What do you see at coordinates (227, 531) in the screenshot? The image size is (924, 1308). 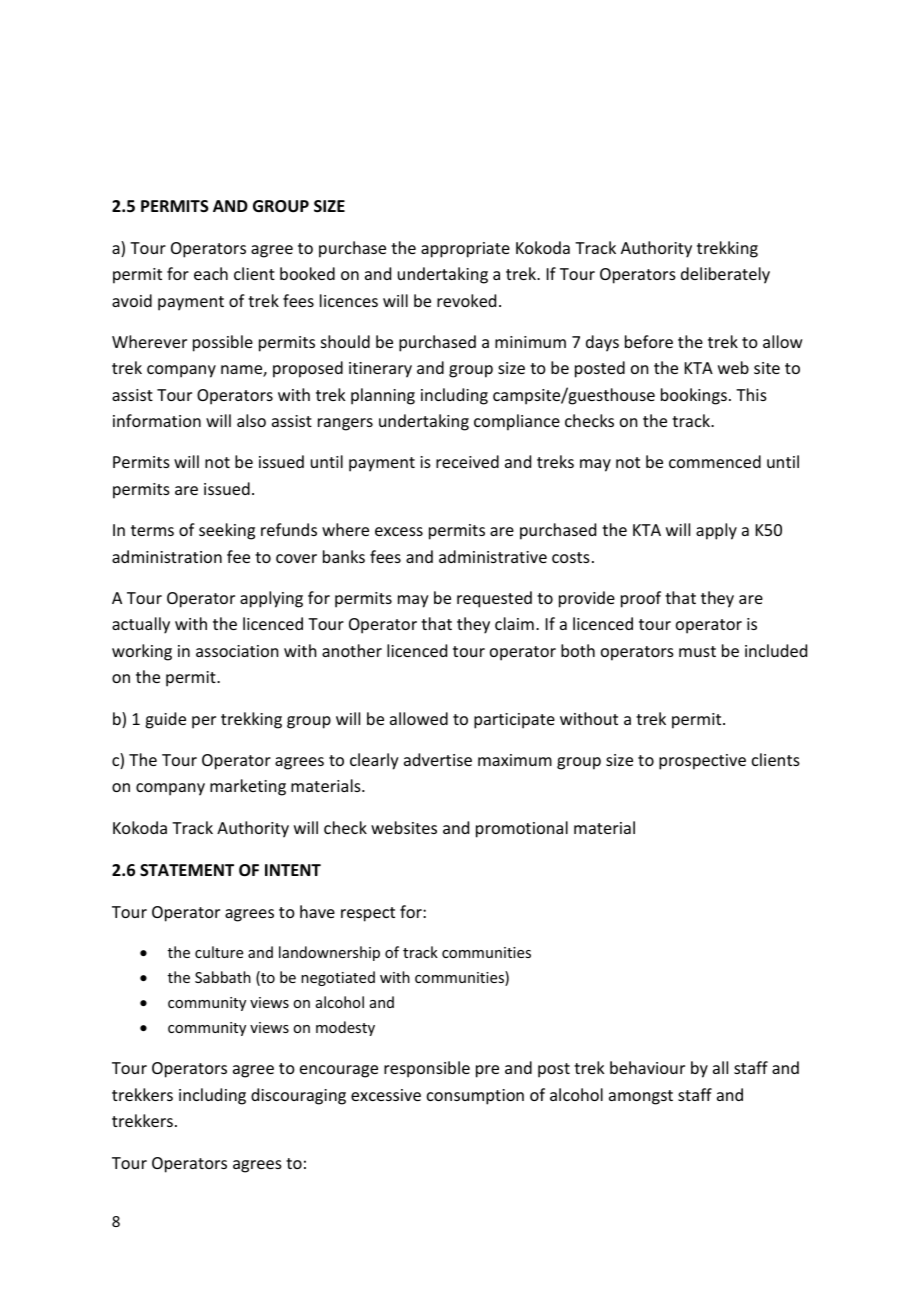 I see `seeking` at bounding box center [227, 531].
